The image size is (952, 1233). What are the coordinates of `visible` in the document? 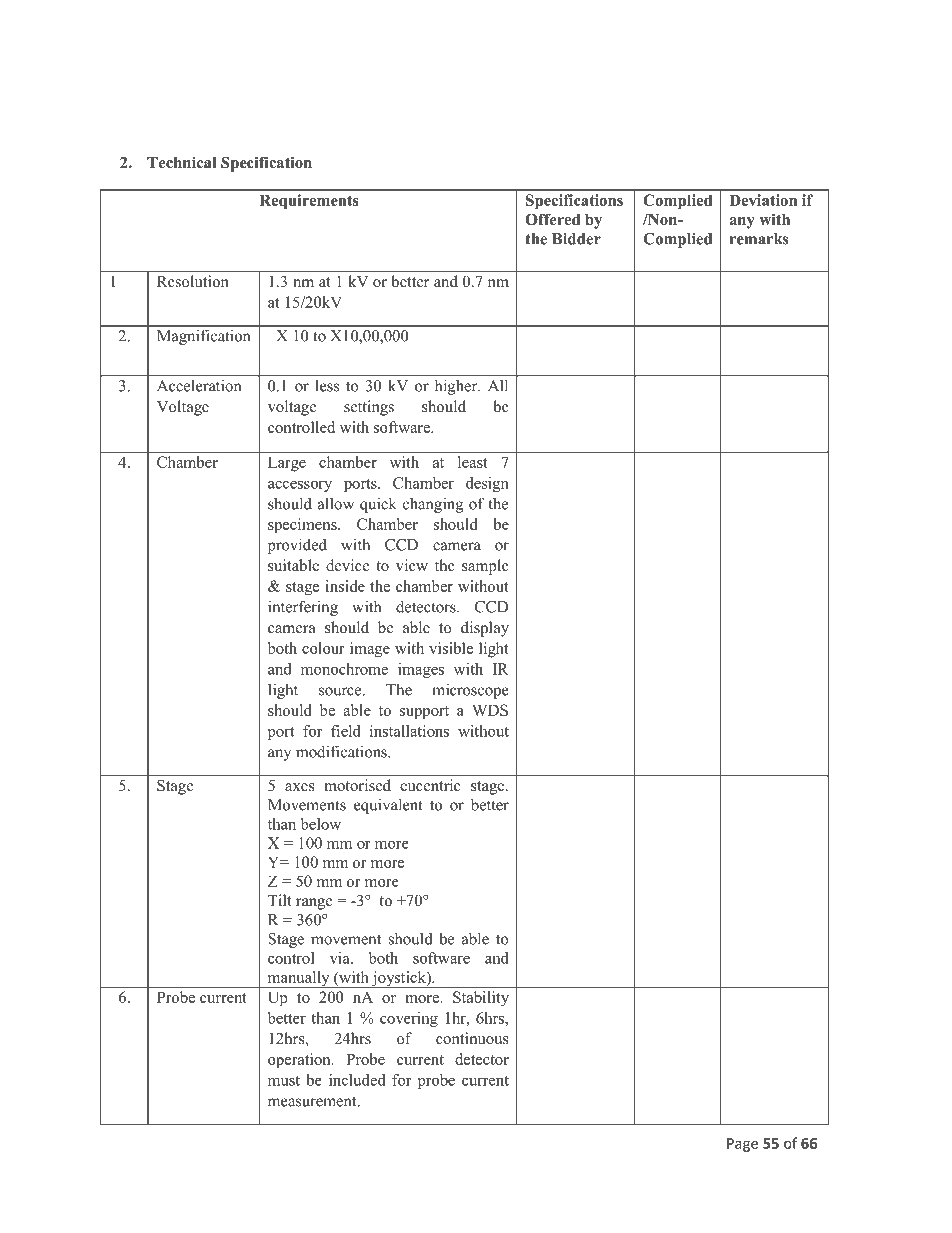 It's located at (451, 648).
